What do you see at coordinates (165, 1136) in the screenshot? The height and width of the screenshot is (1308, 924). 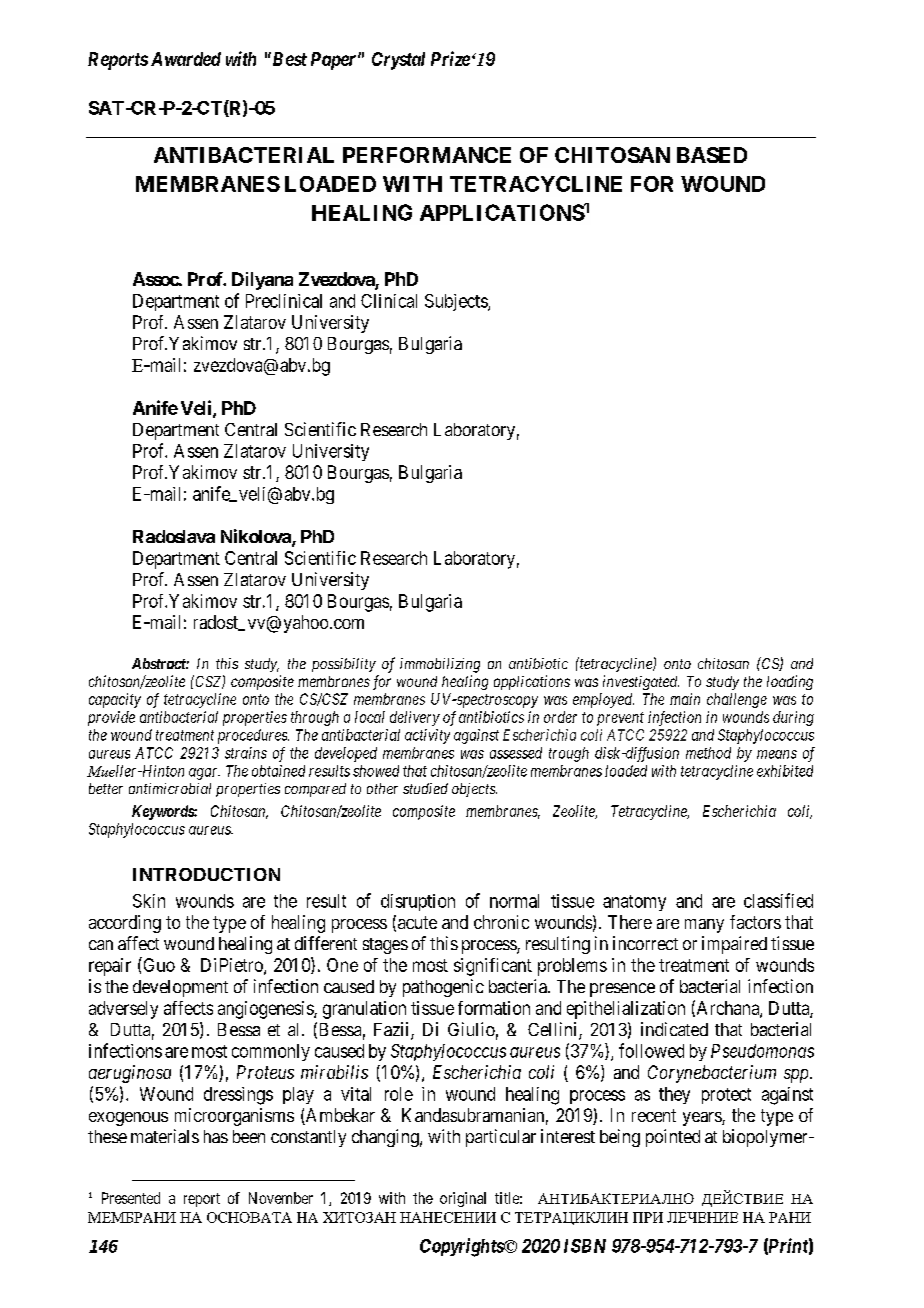 I see `materials` at bounding box center [165, 1136].
